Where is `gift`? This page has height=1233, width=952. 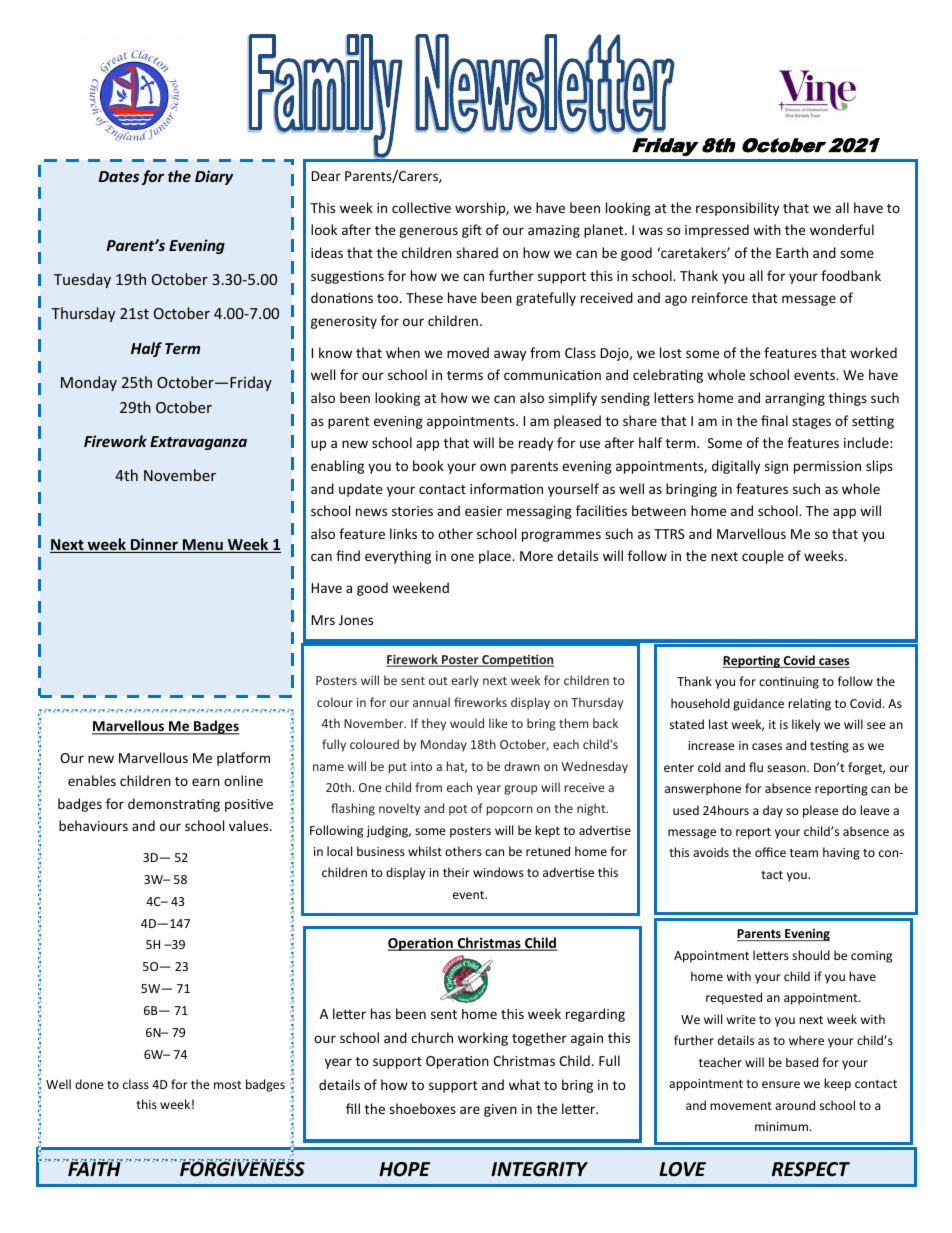
gift is located at coordinates (472, 231).
